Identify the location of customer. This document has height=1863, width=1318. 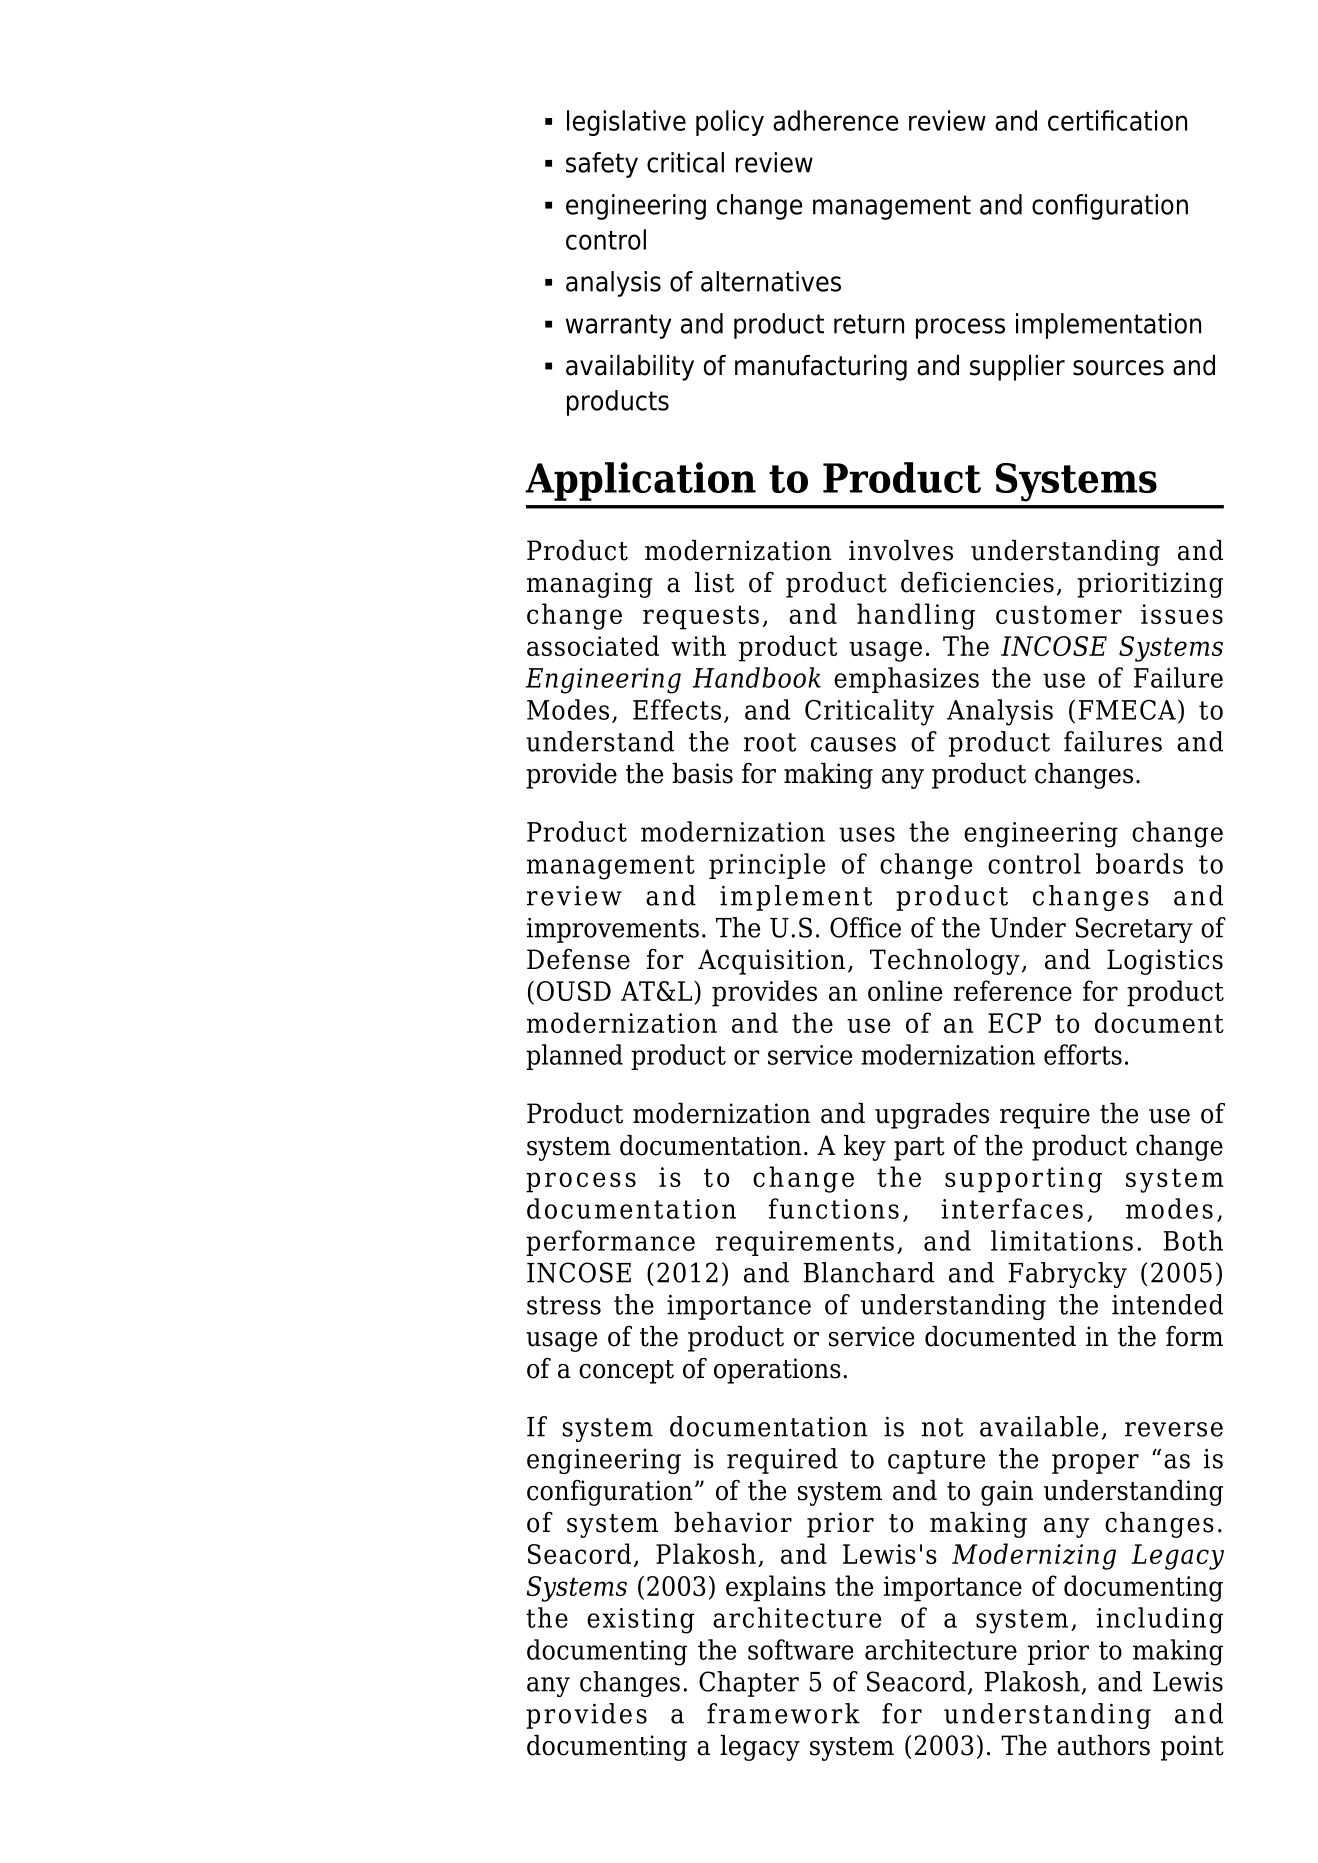
(1059, 614).
